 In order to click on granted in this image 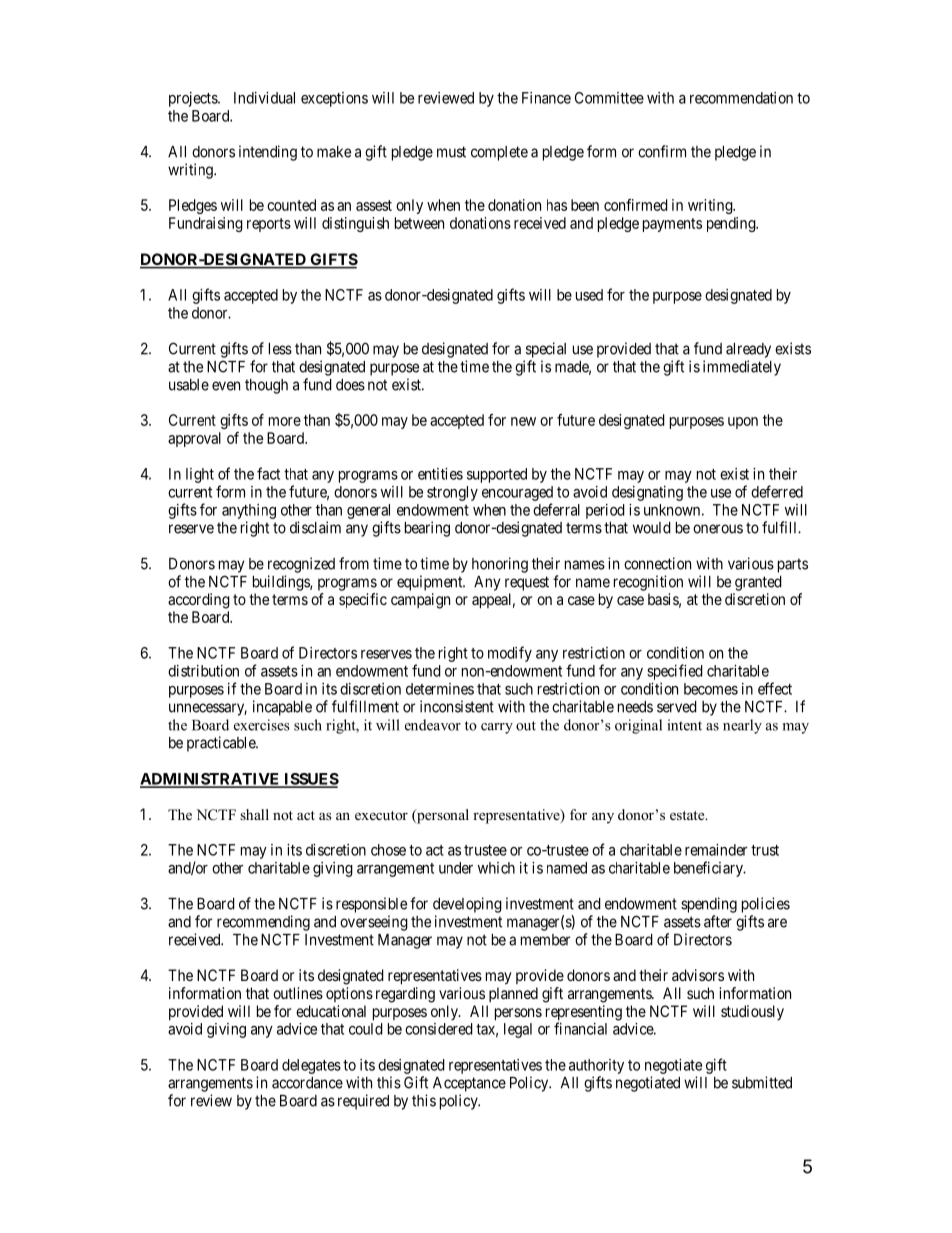, I will do `click(758, 583)`.
